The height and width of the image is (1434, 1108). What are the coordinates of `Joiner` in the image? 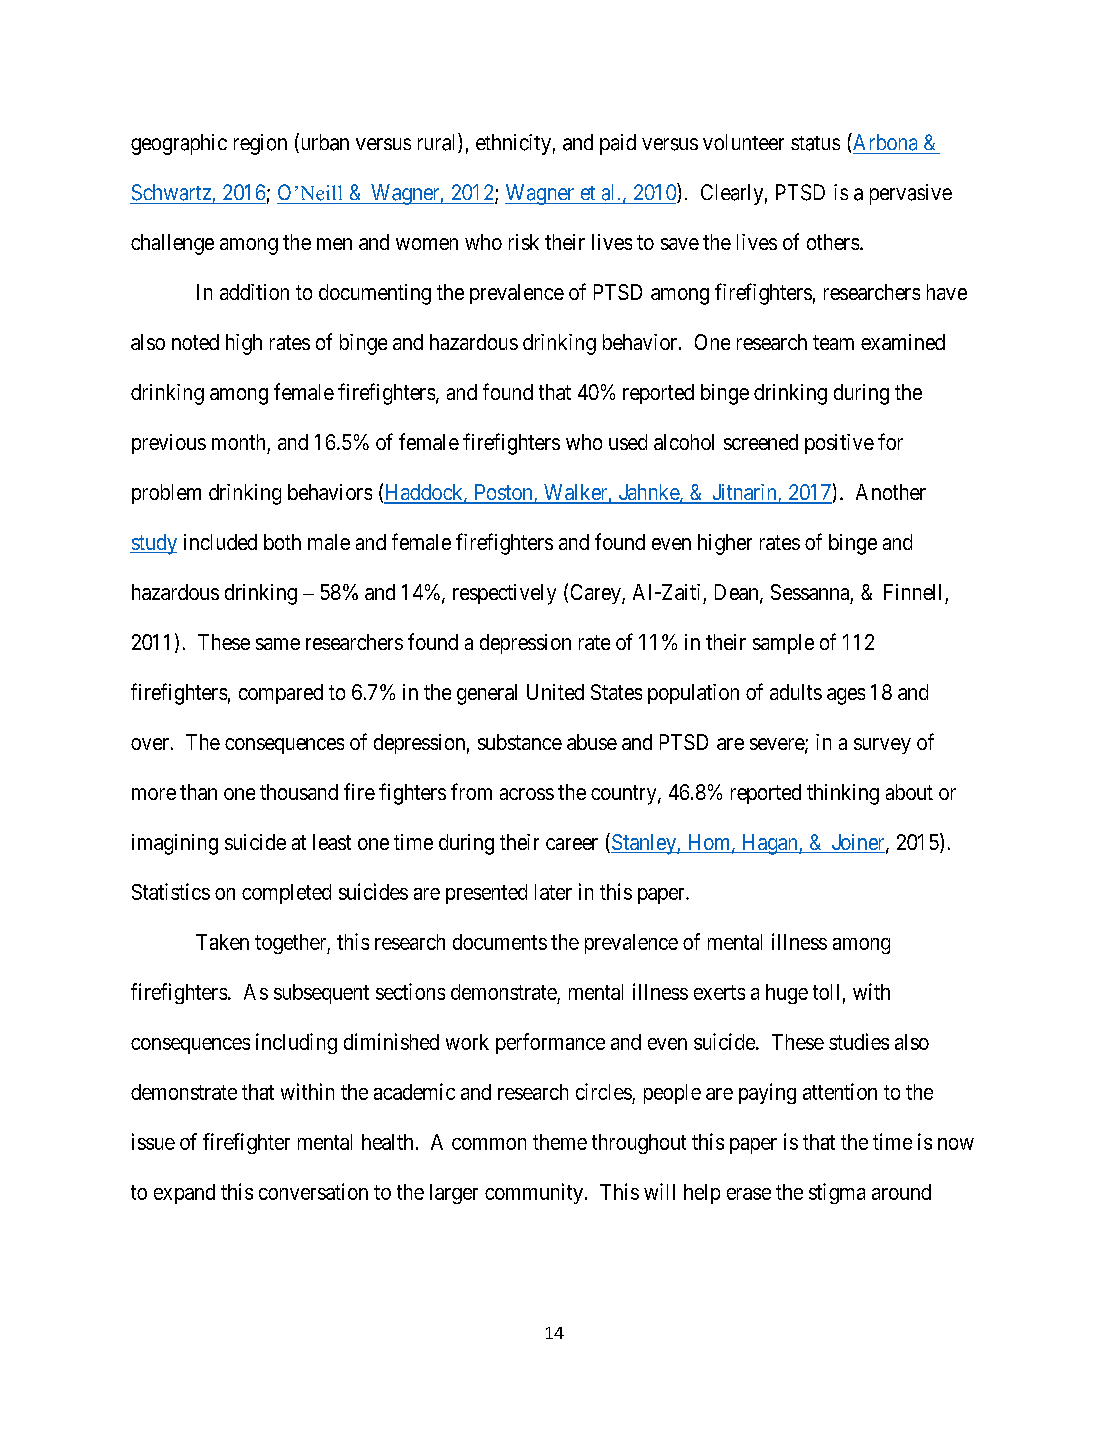 It's located at (858, 843).
